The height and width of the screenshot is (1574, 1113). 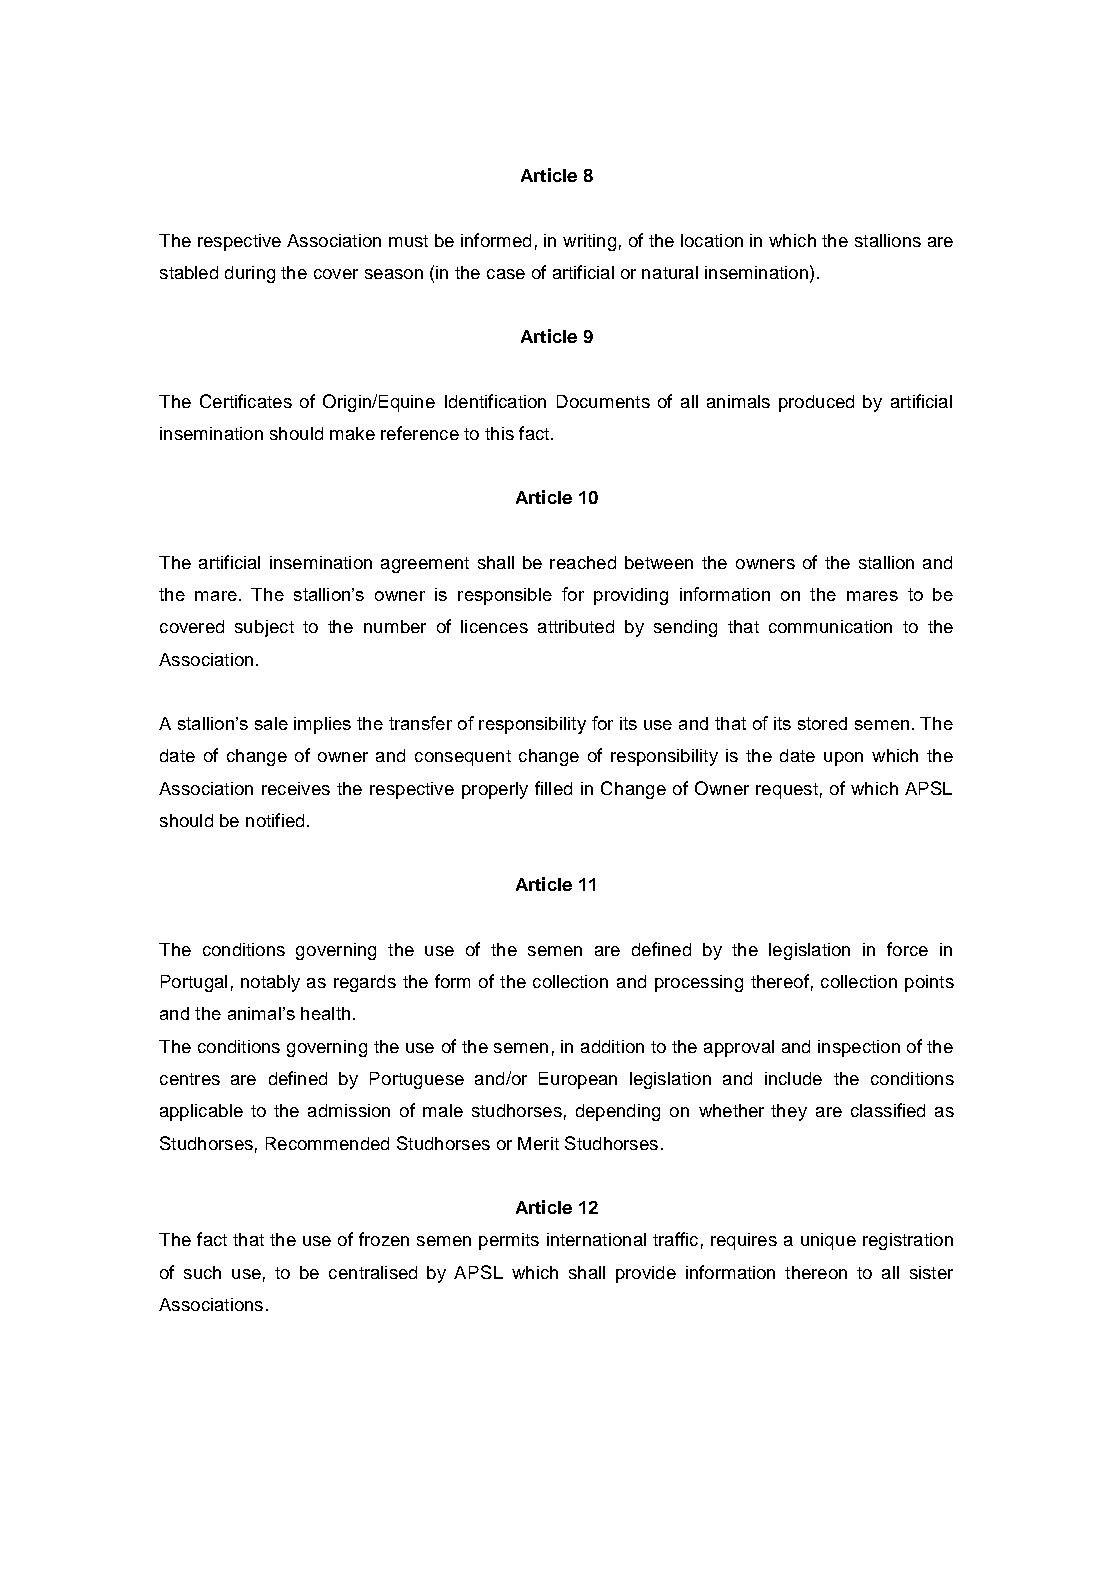 What do you see at coordinates (250, 274) in the screenshot?
I see `during` at bounding box center [250, 274].
